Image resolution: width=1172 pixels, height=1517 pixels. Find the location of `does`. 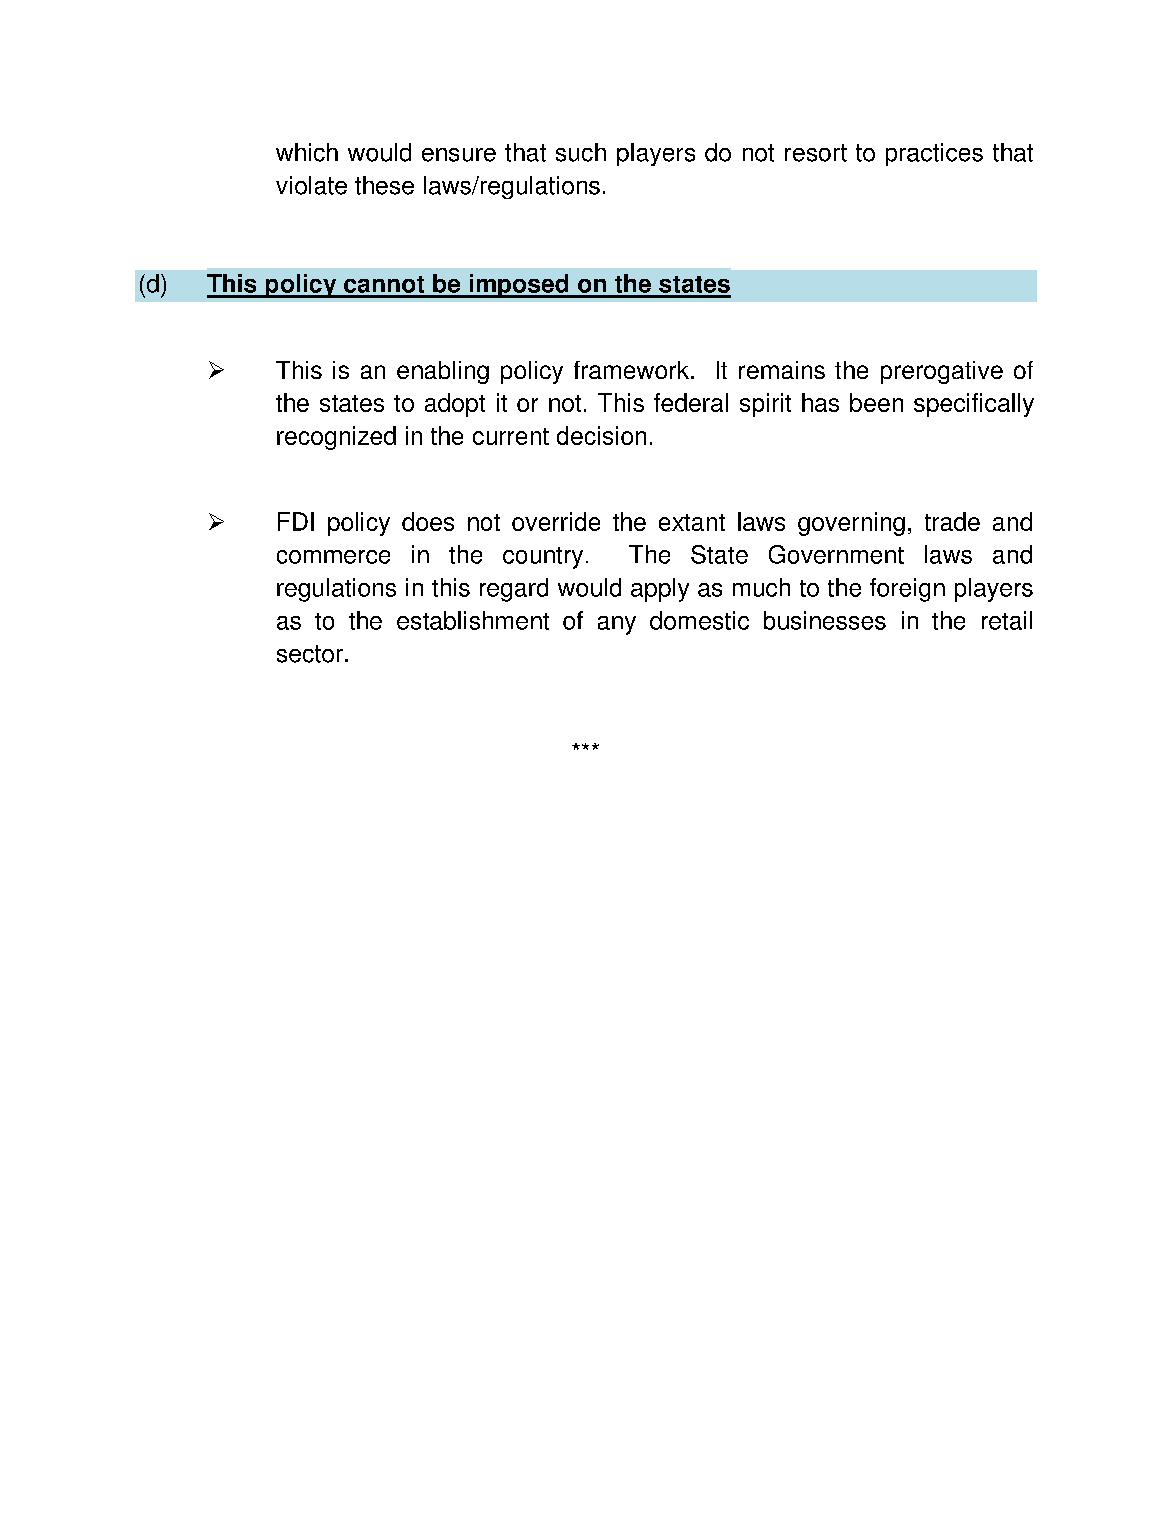

does is located at coordinates (428, 521).
